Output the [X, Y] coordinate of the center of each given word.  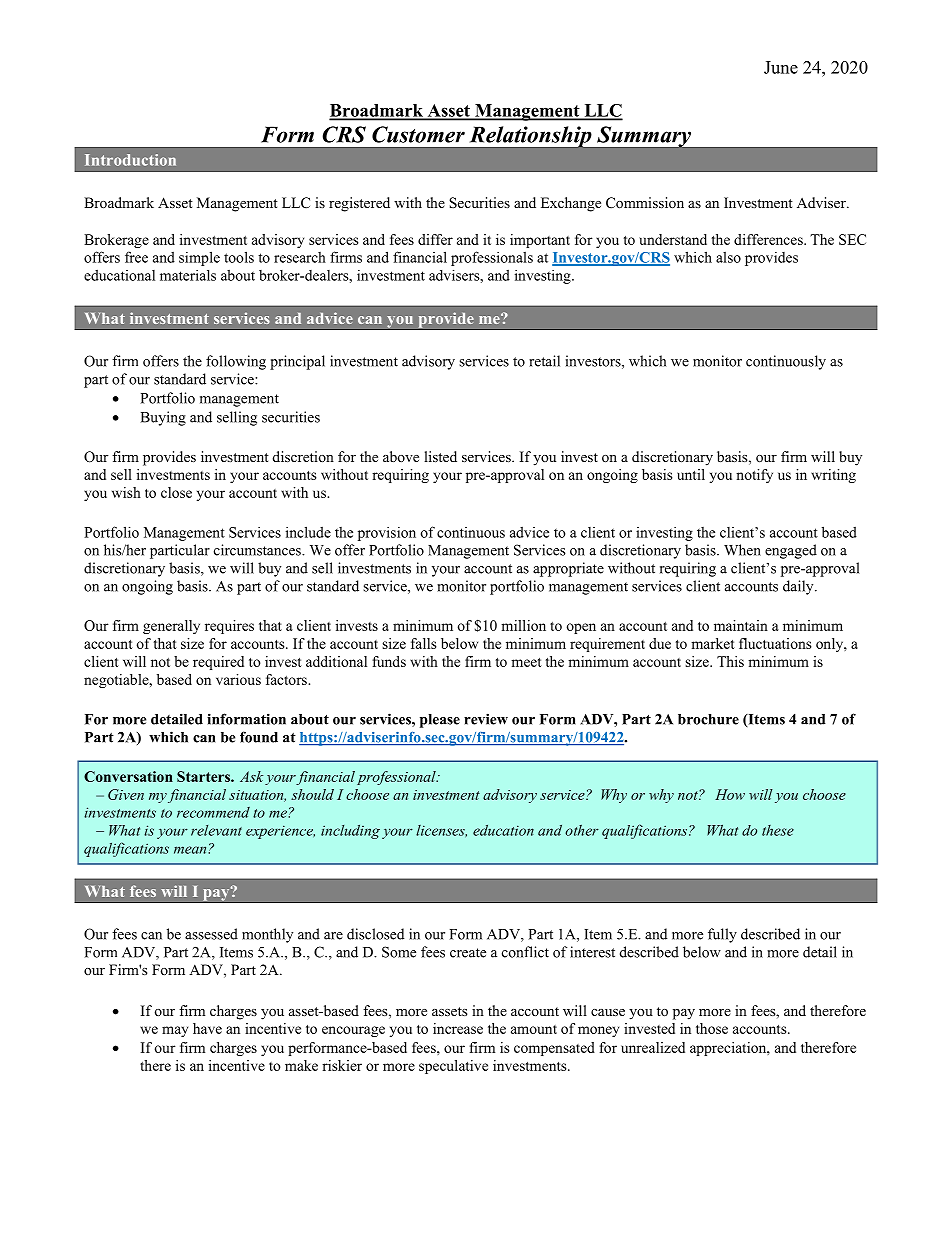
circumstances [258, 550]
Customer [418, 134]
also [728, 257]
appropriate [568, 569]
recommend [213, 812]
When [742, 550]
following [236, 362]
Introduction [130, 160]
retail [544, 361]
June [781, 67]
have [207, 1028]
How [730, 794]
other [582, 830]
